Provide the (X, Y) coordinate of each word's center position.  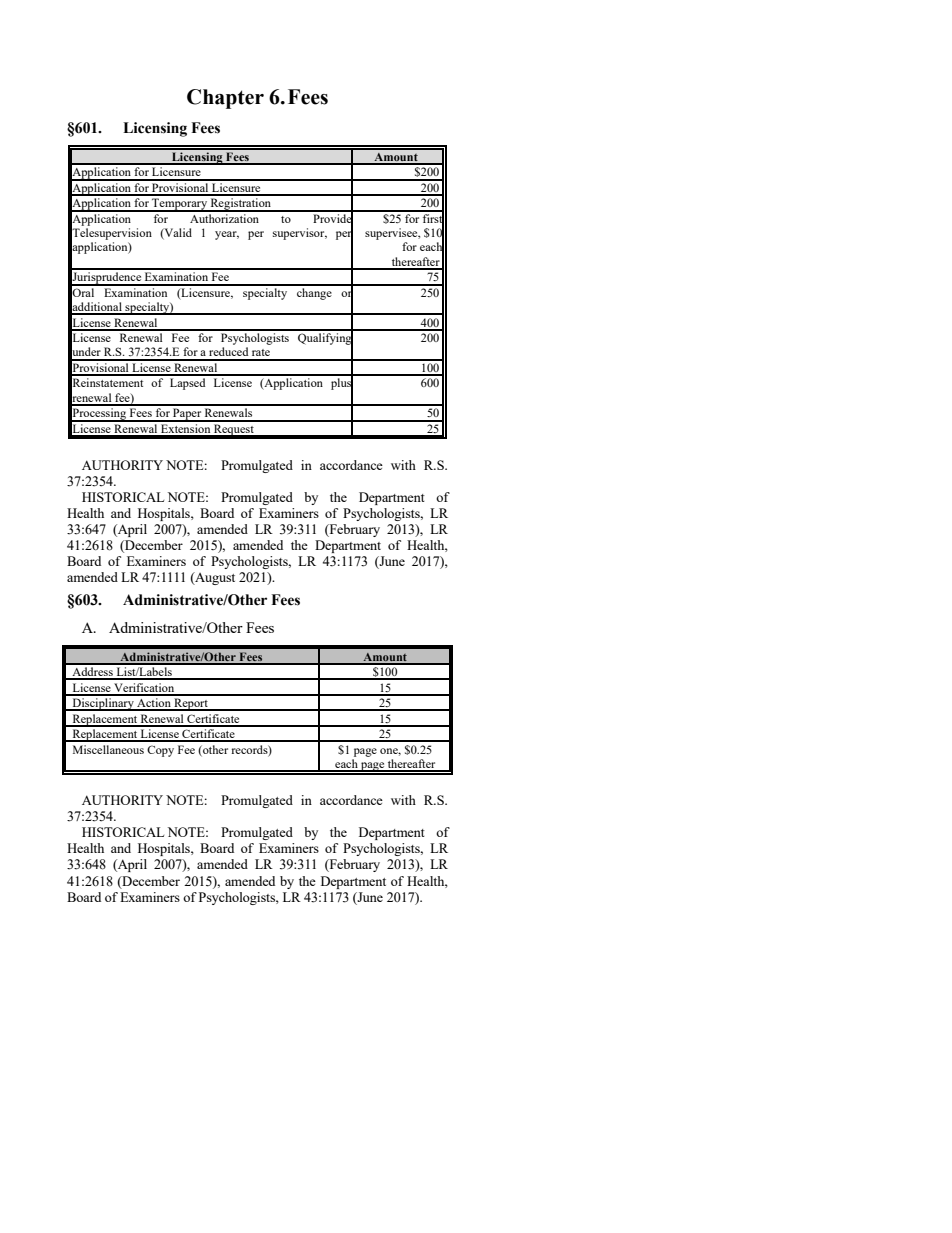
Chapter (225, 99)
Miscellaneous (108, 749)
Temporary (179, 205)
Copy (160, 751)
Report (191, 704)
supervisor (300, 234)
